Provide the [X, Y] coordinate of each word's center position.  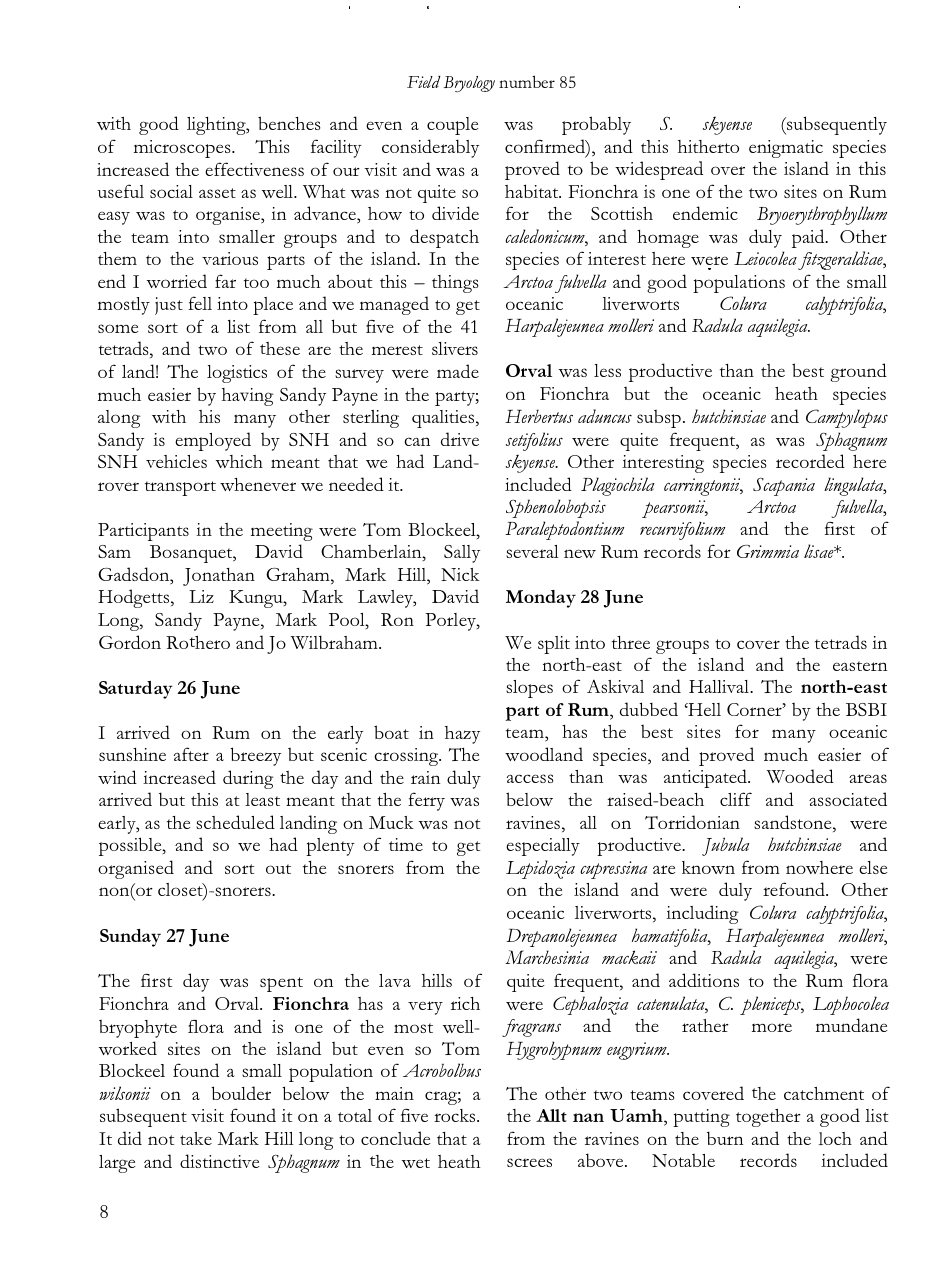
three [631, 642]
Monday [541, 599]
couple [453, 126]
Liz [201, 596]
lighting [217, 126]
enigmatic [786, 149]
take [196, 1138]
